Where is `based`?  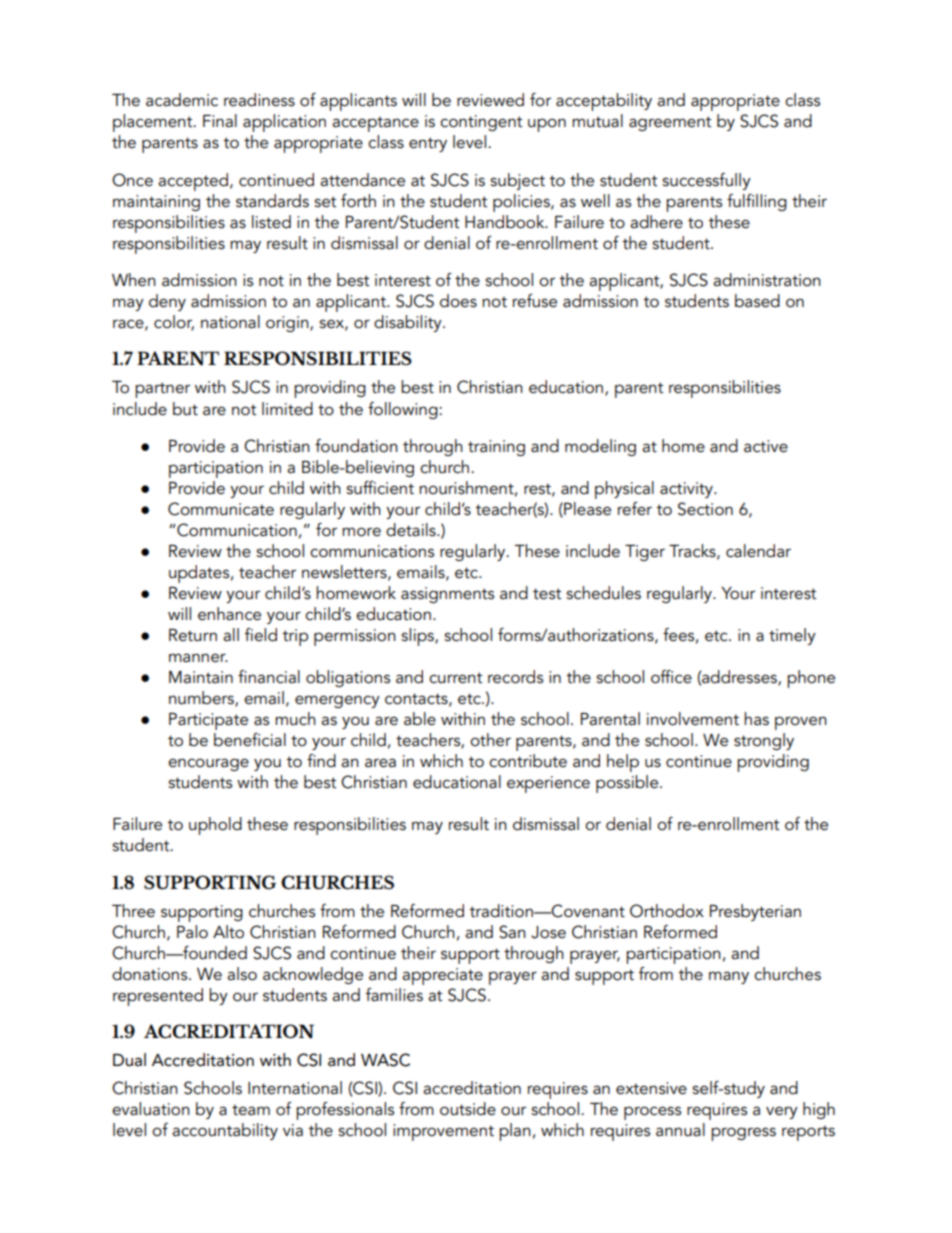
based is located at coordinates (757, 301).
